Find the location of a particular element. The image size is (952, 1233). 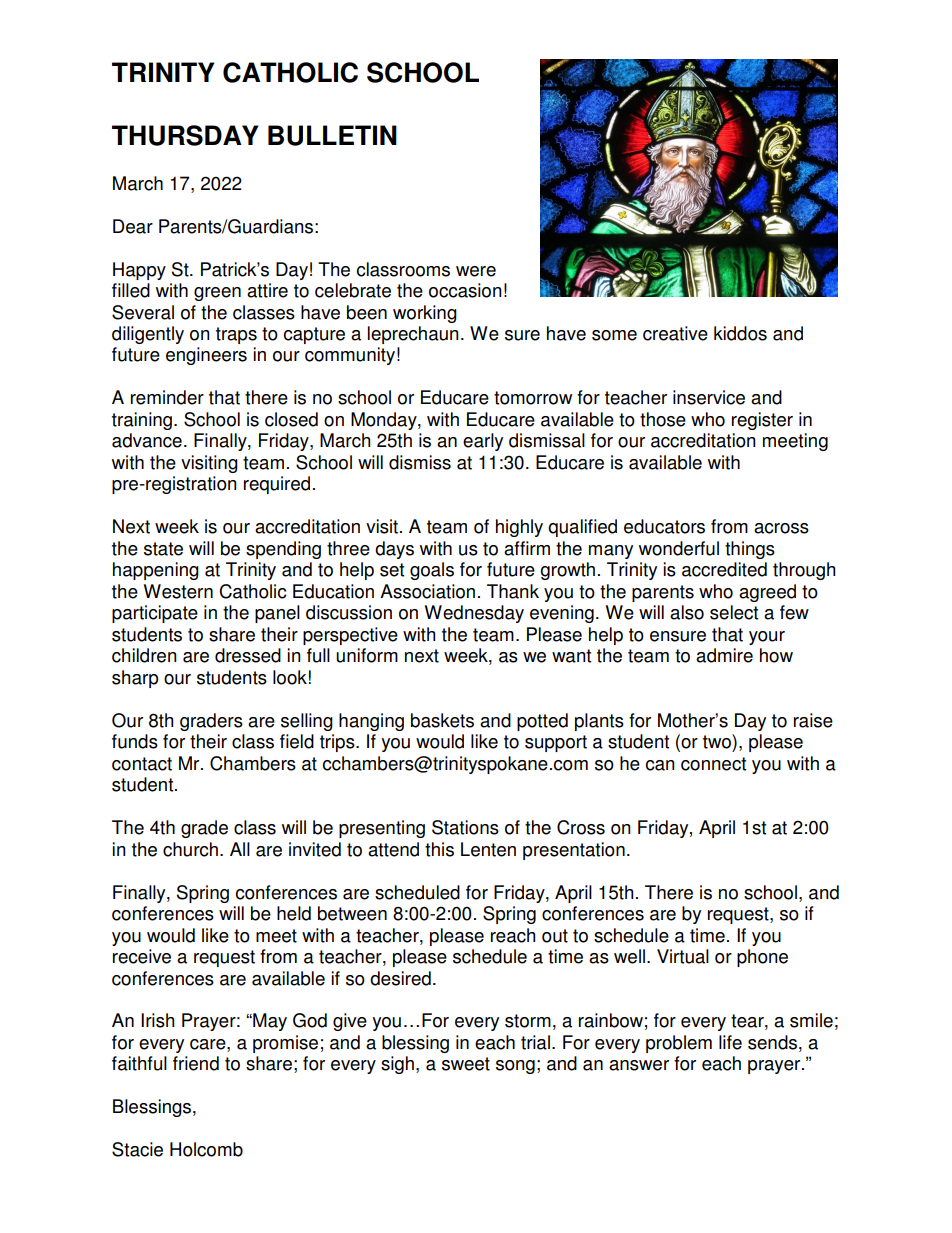

funds is located at coordinates (135, 741).
